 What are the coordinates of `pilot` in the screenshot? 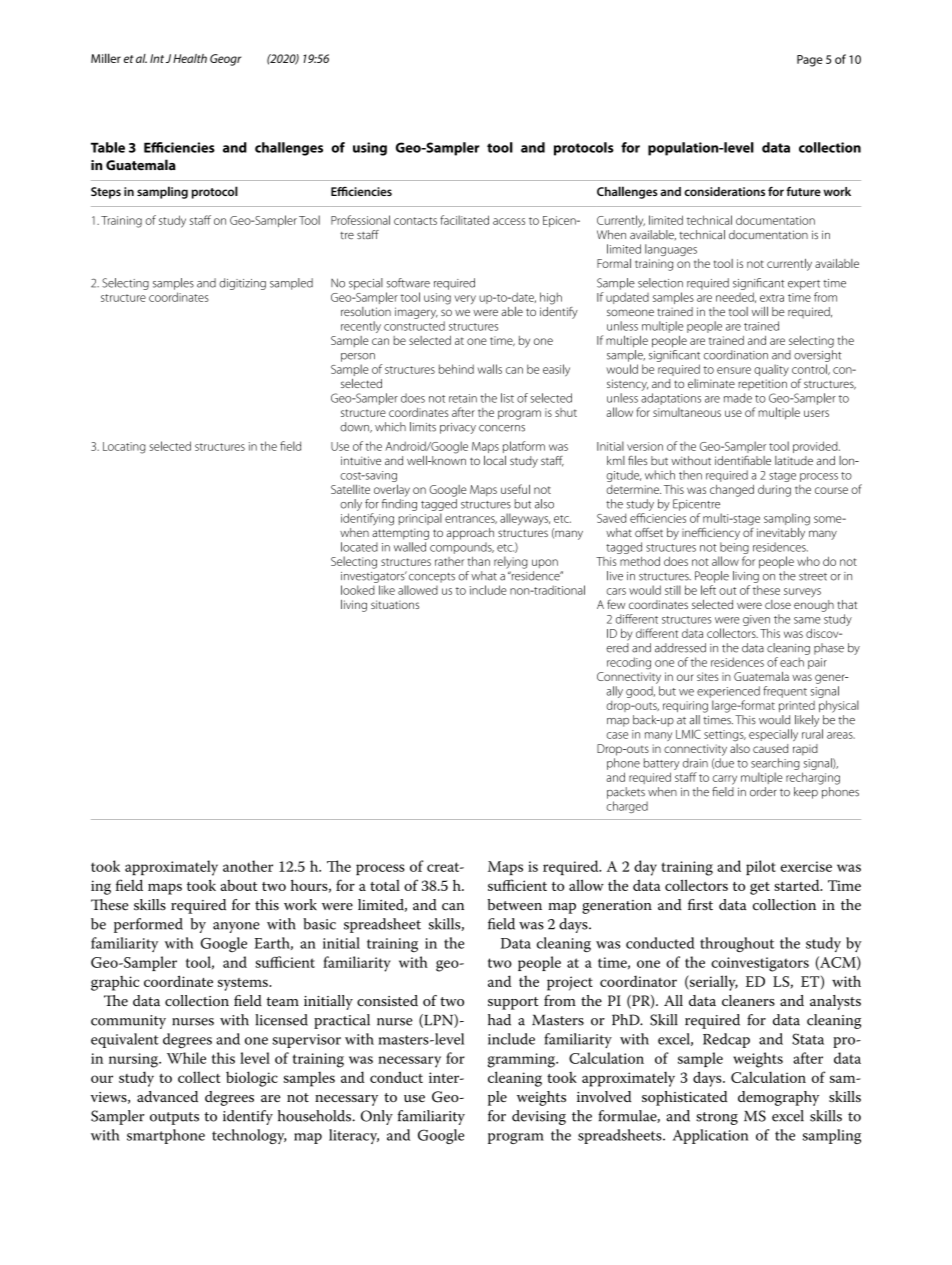 It's located at (761, 867).
